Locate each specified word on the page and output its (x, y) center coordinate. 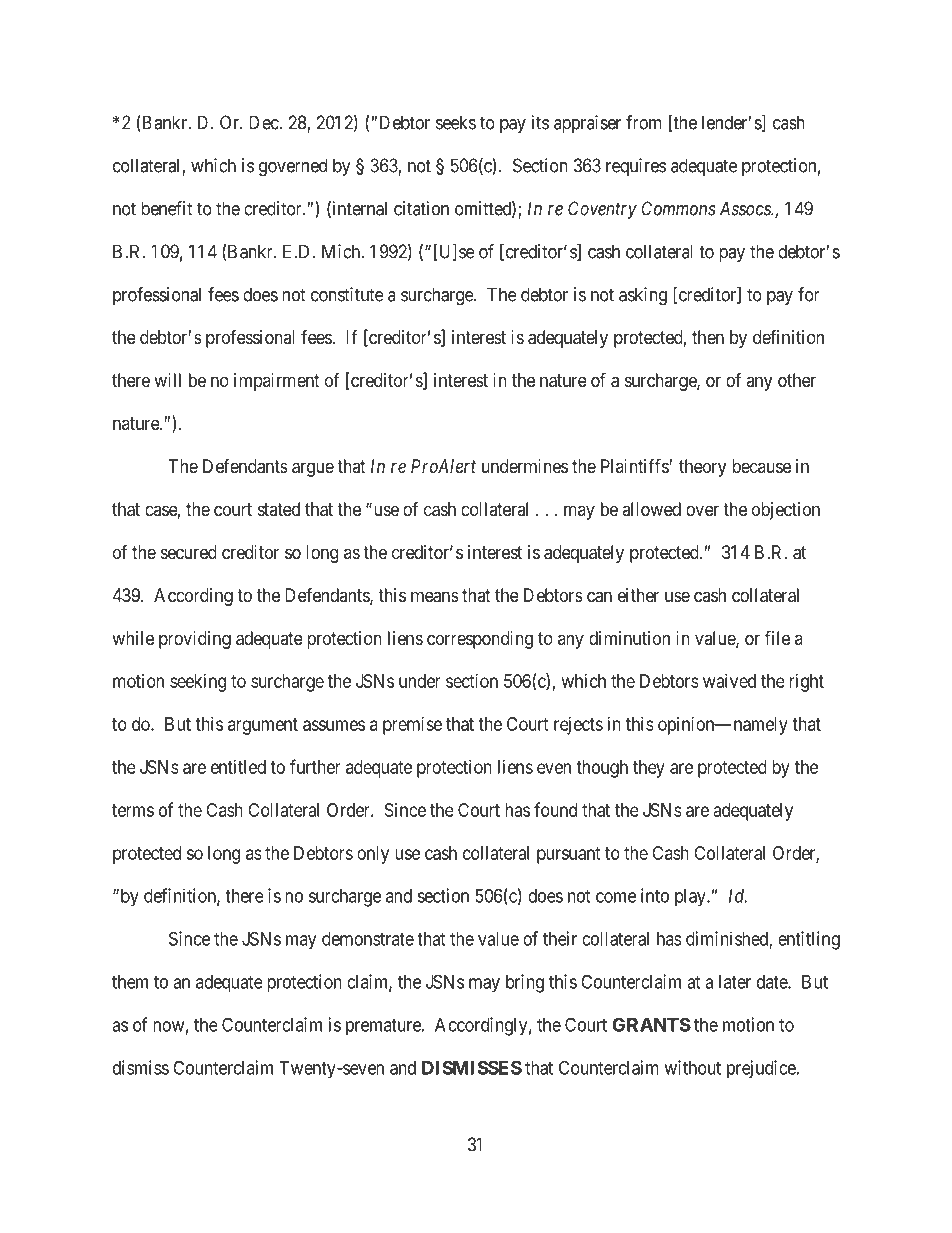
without (692, 1067)
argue (313, 469)
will (167, 380)
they (649, 769)
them (130, 982)
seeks (456, 122)
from (644, 122)
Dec (264, 122)
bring (525, 983)
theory (702, 468)
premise (412, 726)
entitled (238, 767)
